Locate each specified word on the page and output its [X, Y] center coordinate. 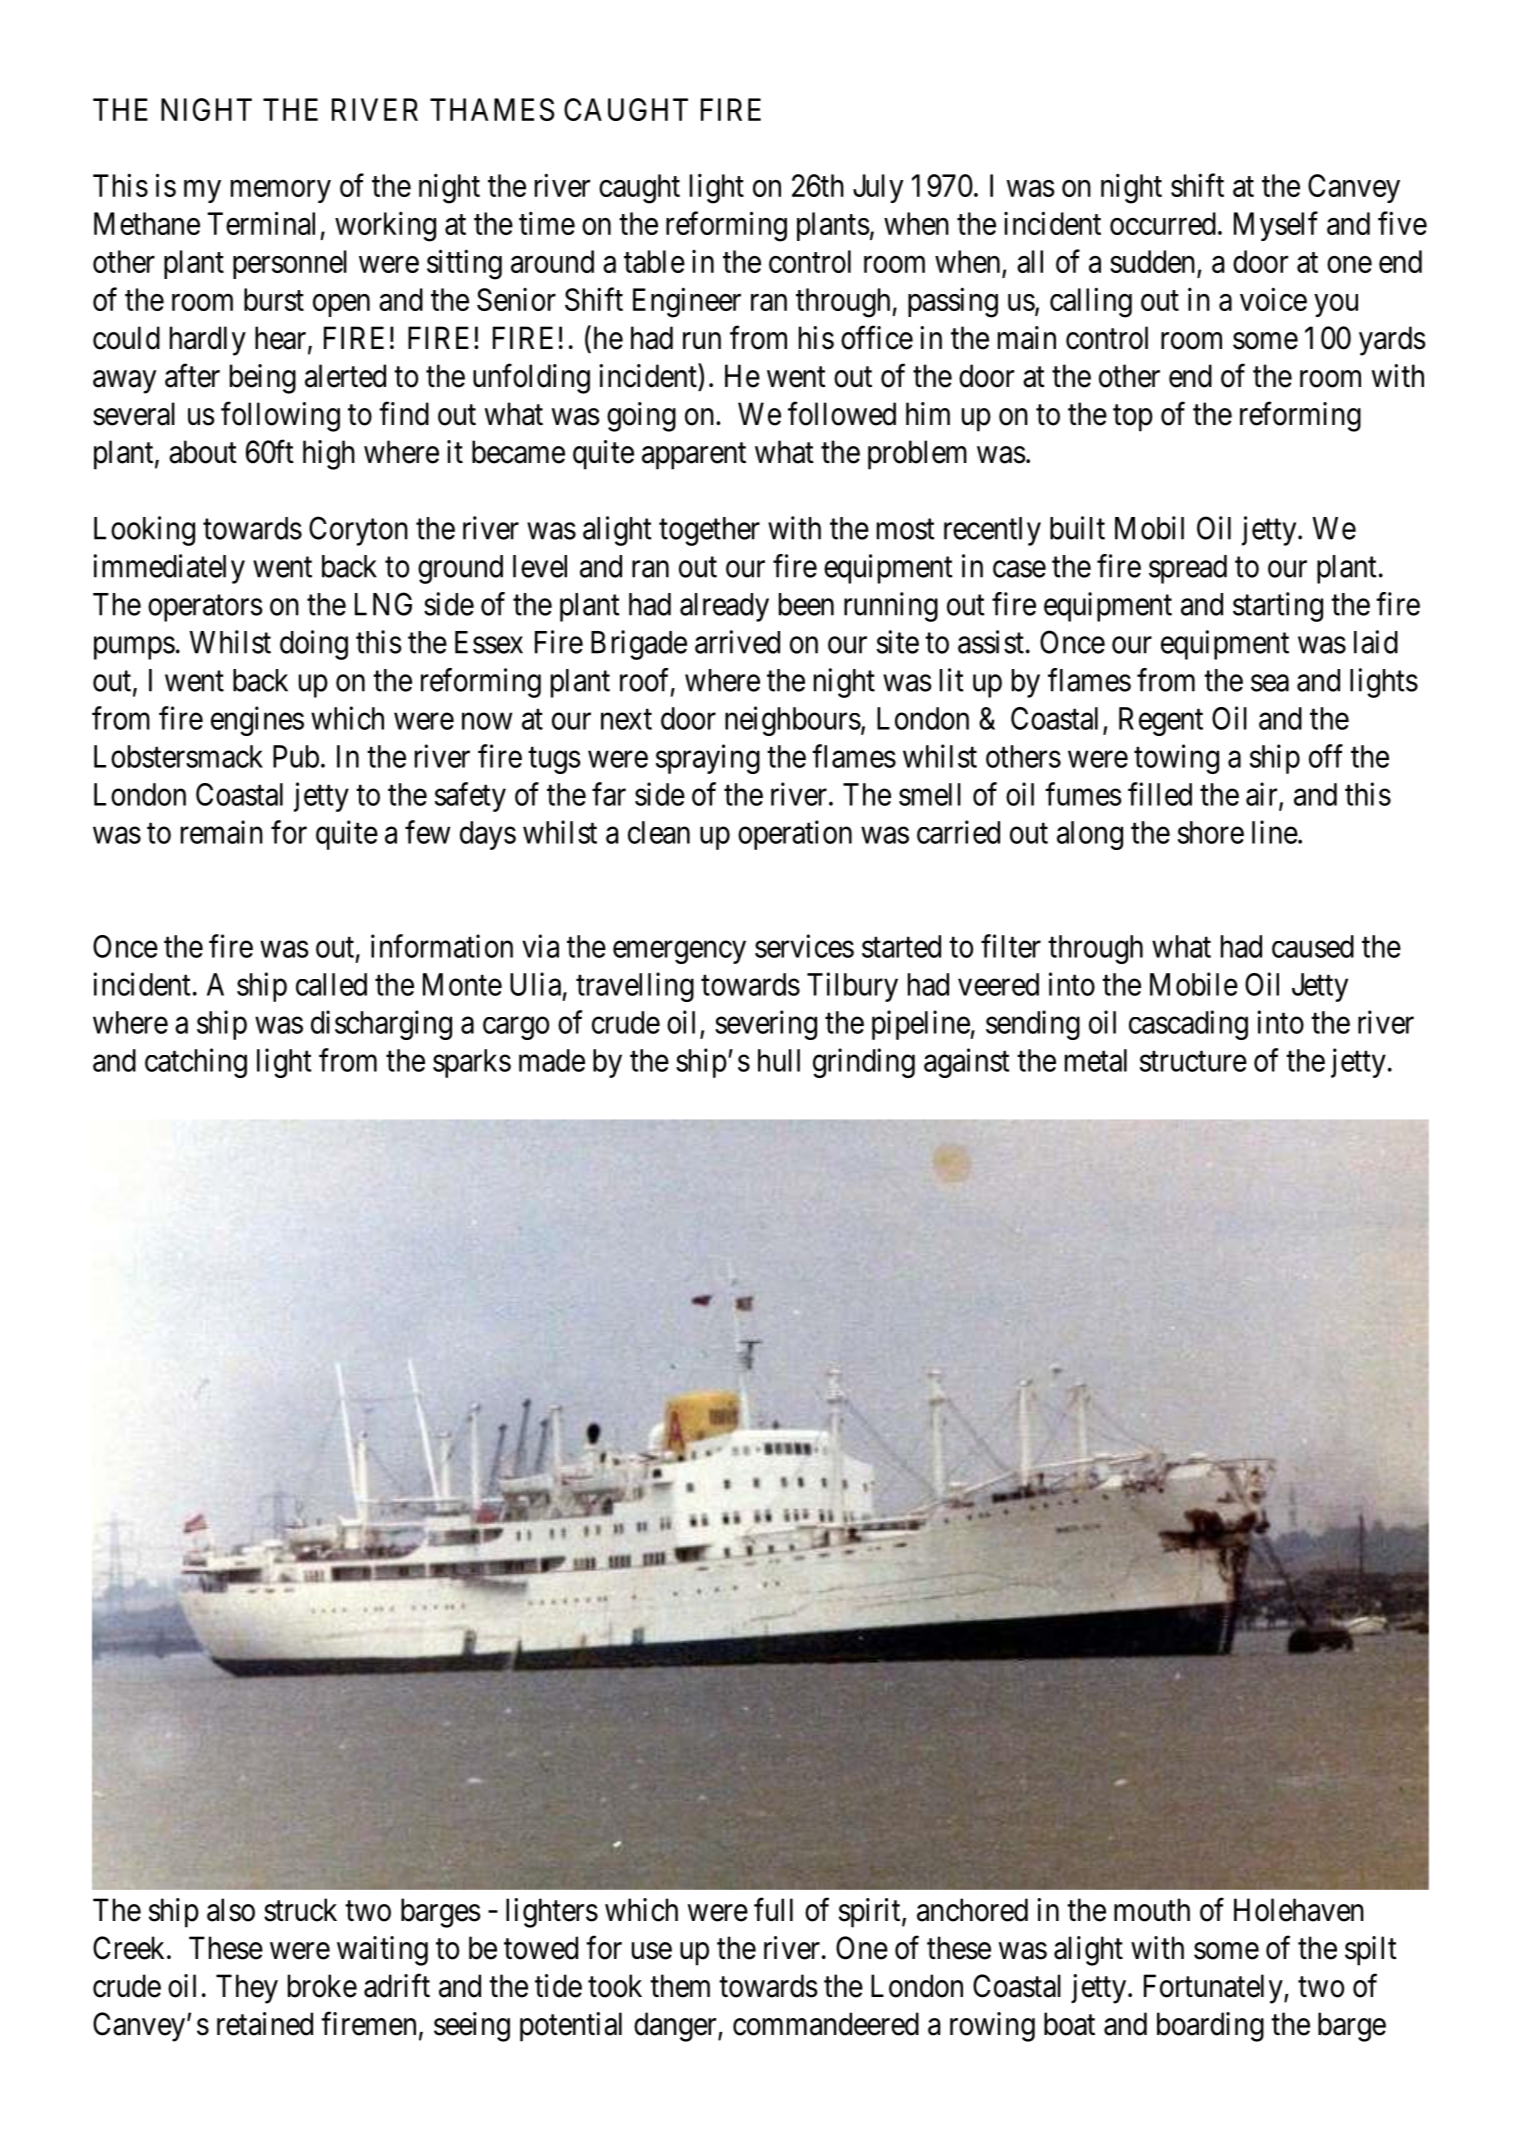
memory [281, 191]
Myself [1276, 226]
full [773, 1909]
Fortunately [1214, 1989]
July [878, 188]
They [247, 1989]
